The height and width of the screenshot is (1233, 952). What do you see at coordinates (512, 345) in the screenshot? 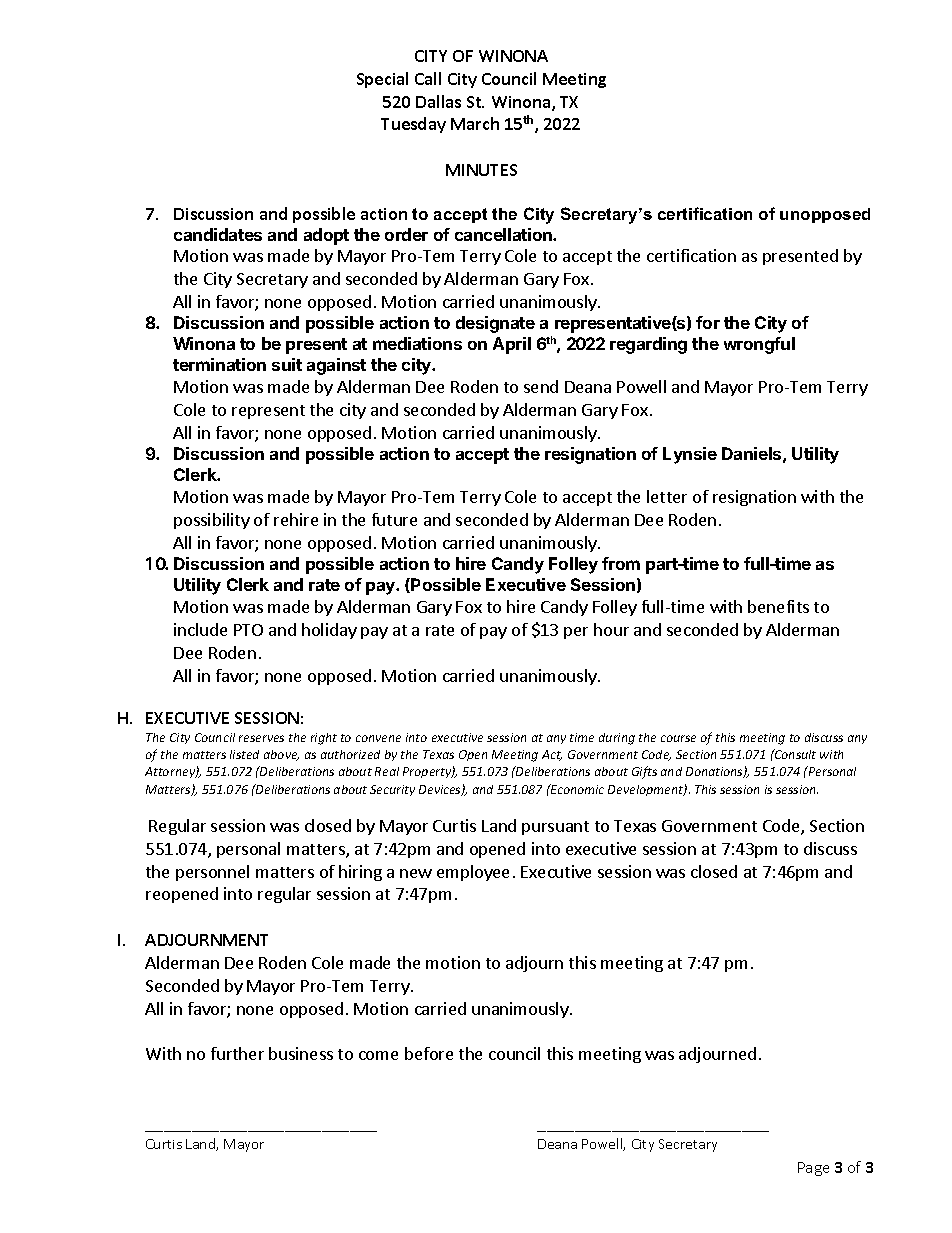
I see `April` at bounding box center [512, 345].
